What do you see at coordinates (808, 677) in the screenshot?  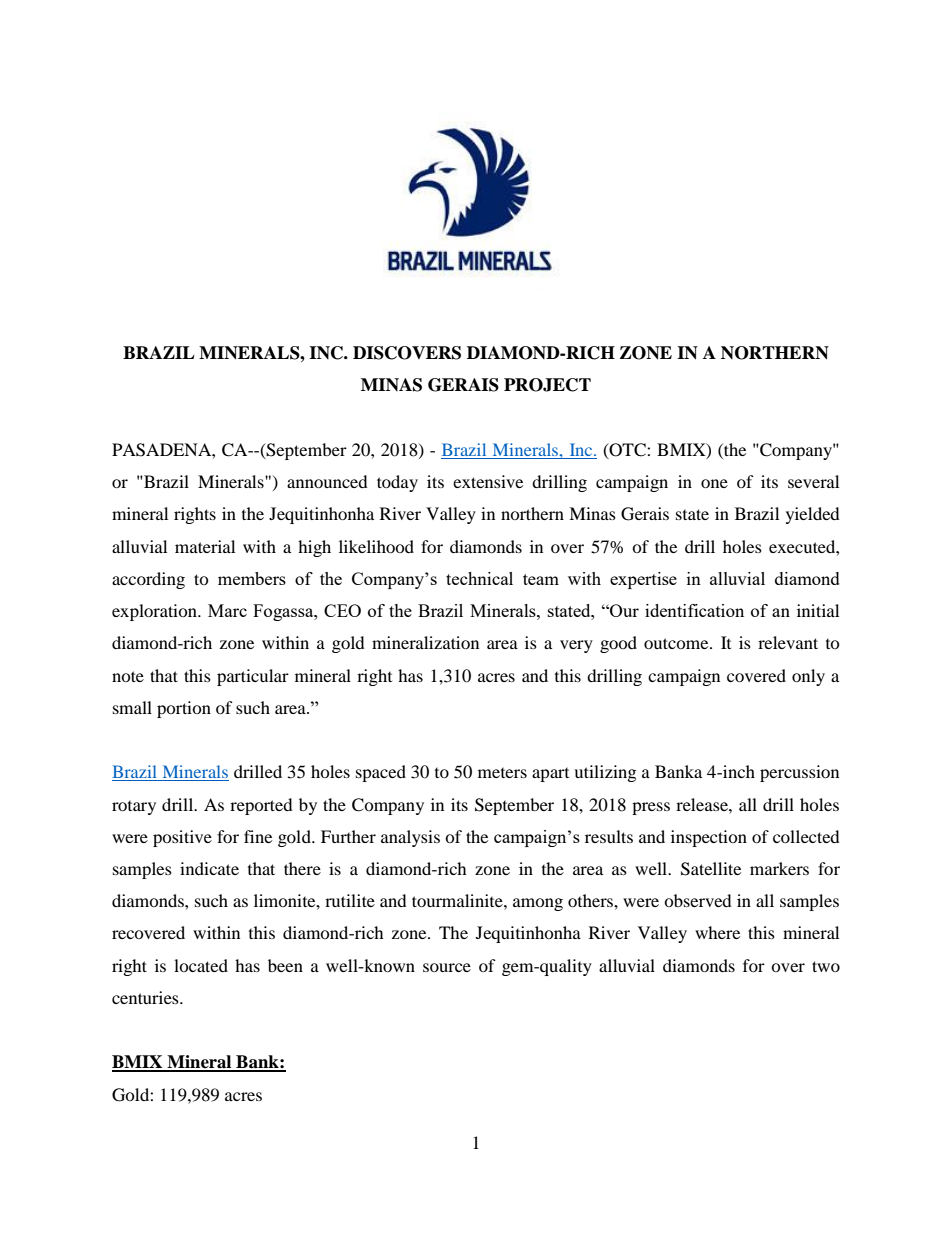 I see `only` at bounding box center [808, 677].
